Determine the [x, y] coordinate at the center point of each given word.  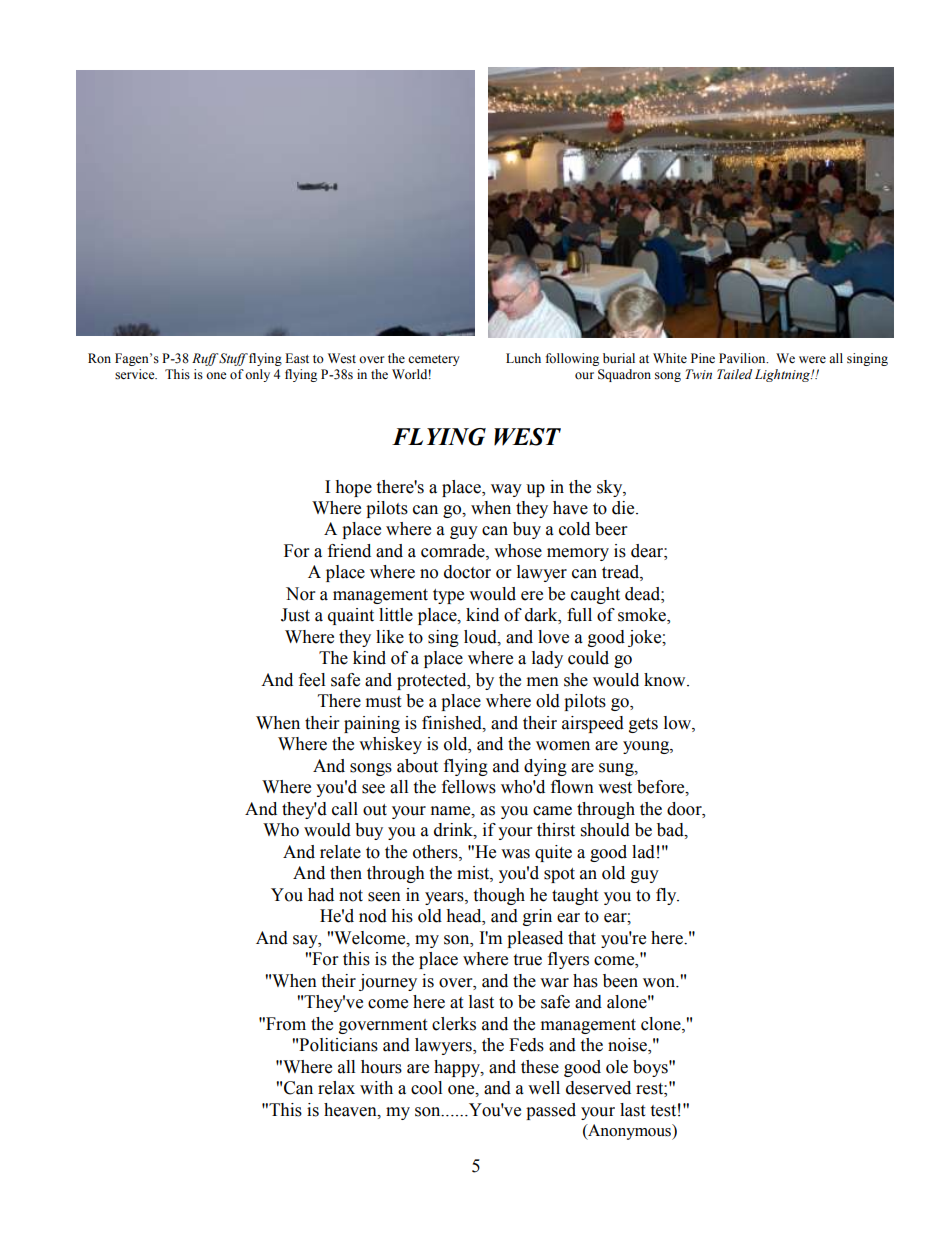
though [499, 896]
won [660, 983]
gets [643, 725]
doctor [467, 572]
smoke [643, 616]
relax [336, 1088]
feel [312, 680]
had [321, 895]
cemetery [434, 360]
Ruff [205, 359]
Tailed [734, 374]
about [417, 766]
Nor [300, 594]
